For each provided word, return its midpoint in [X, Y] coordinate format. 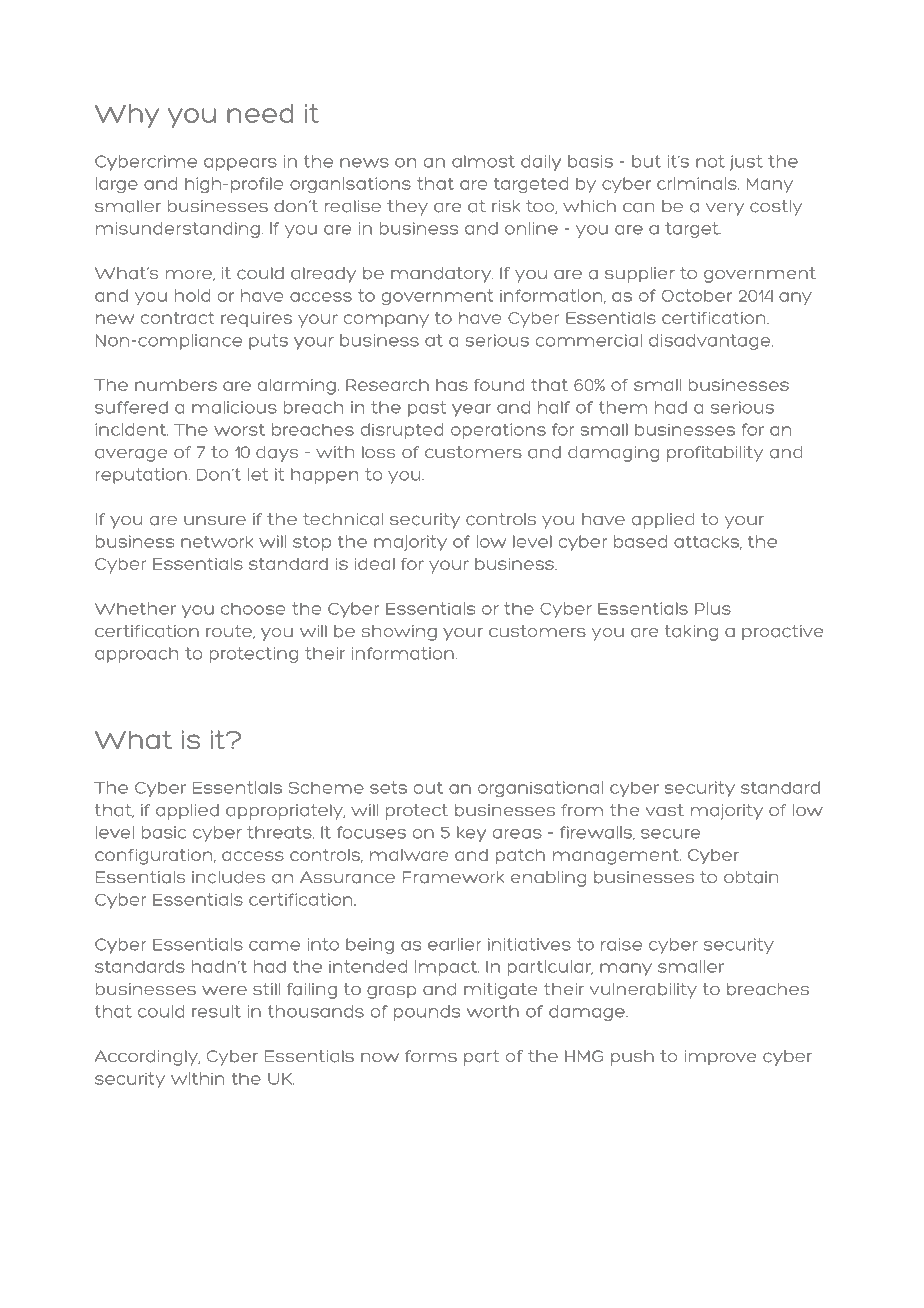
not [710, 161]
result [216, 1011]
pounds [427, 1013]
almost [483, 161]
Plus [713, 608]
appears [240, 164]
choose [253, 608]
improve [720, 1058]
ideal [375, 564]
